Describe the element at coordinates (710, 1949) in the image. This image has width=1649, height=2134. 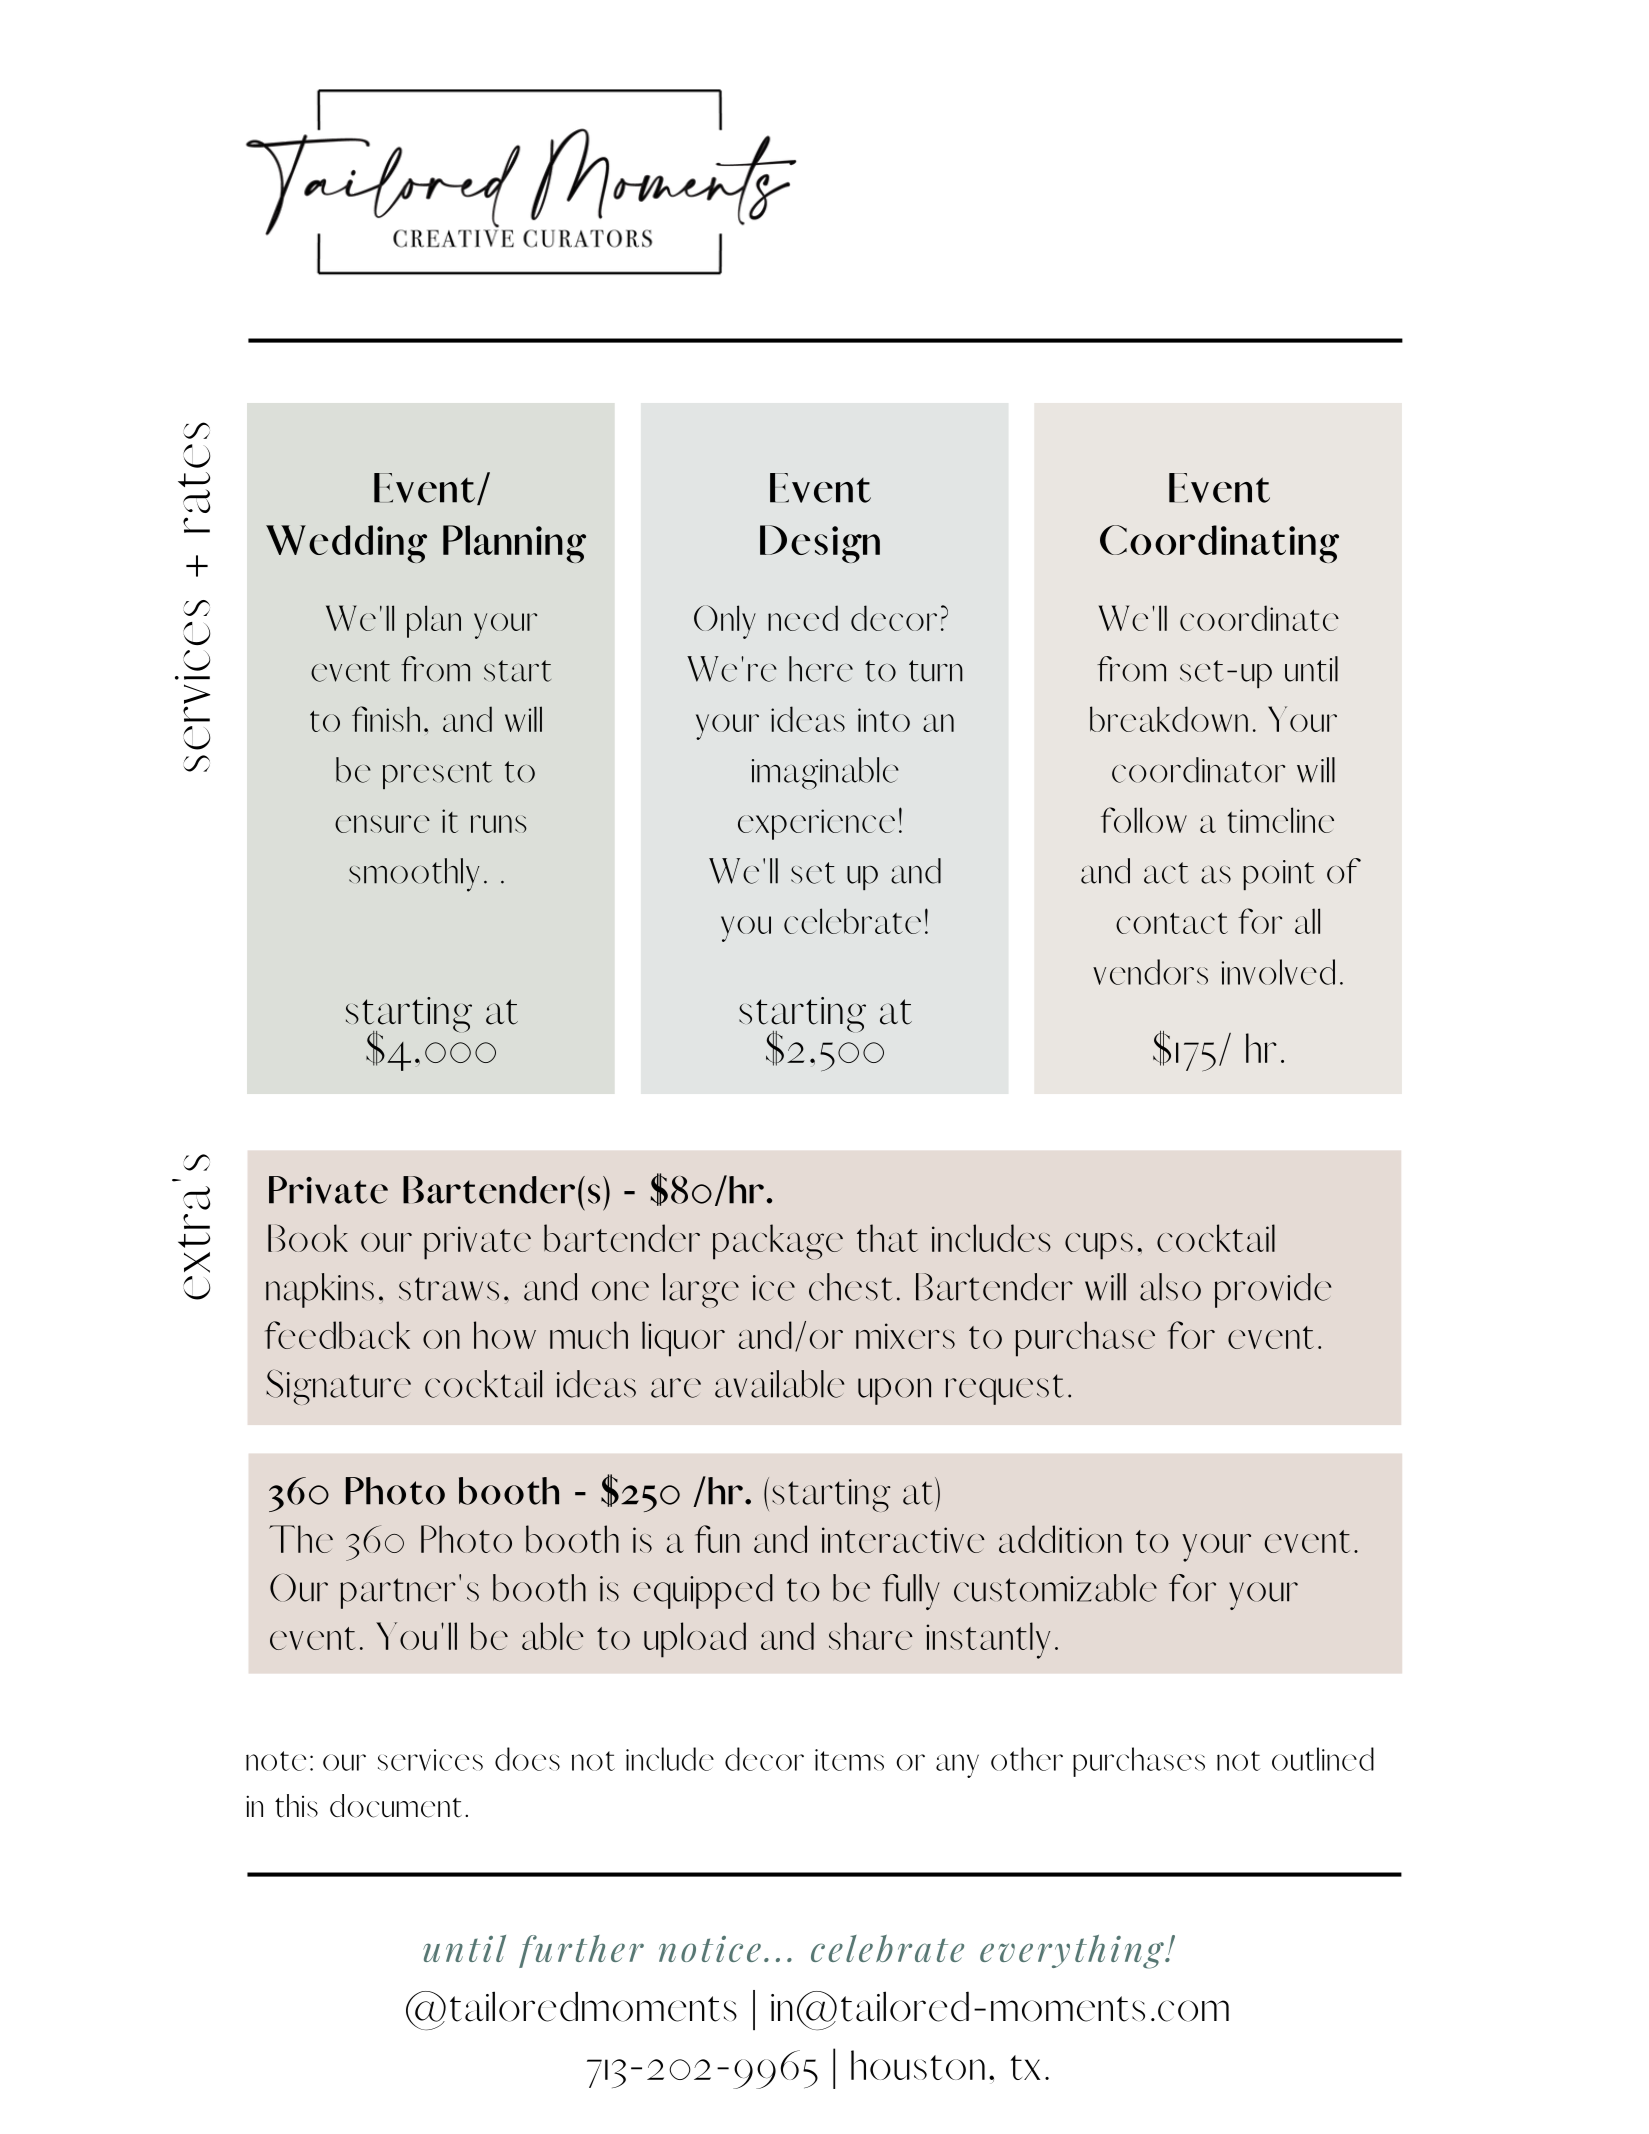
I see `notice` at that location.
